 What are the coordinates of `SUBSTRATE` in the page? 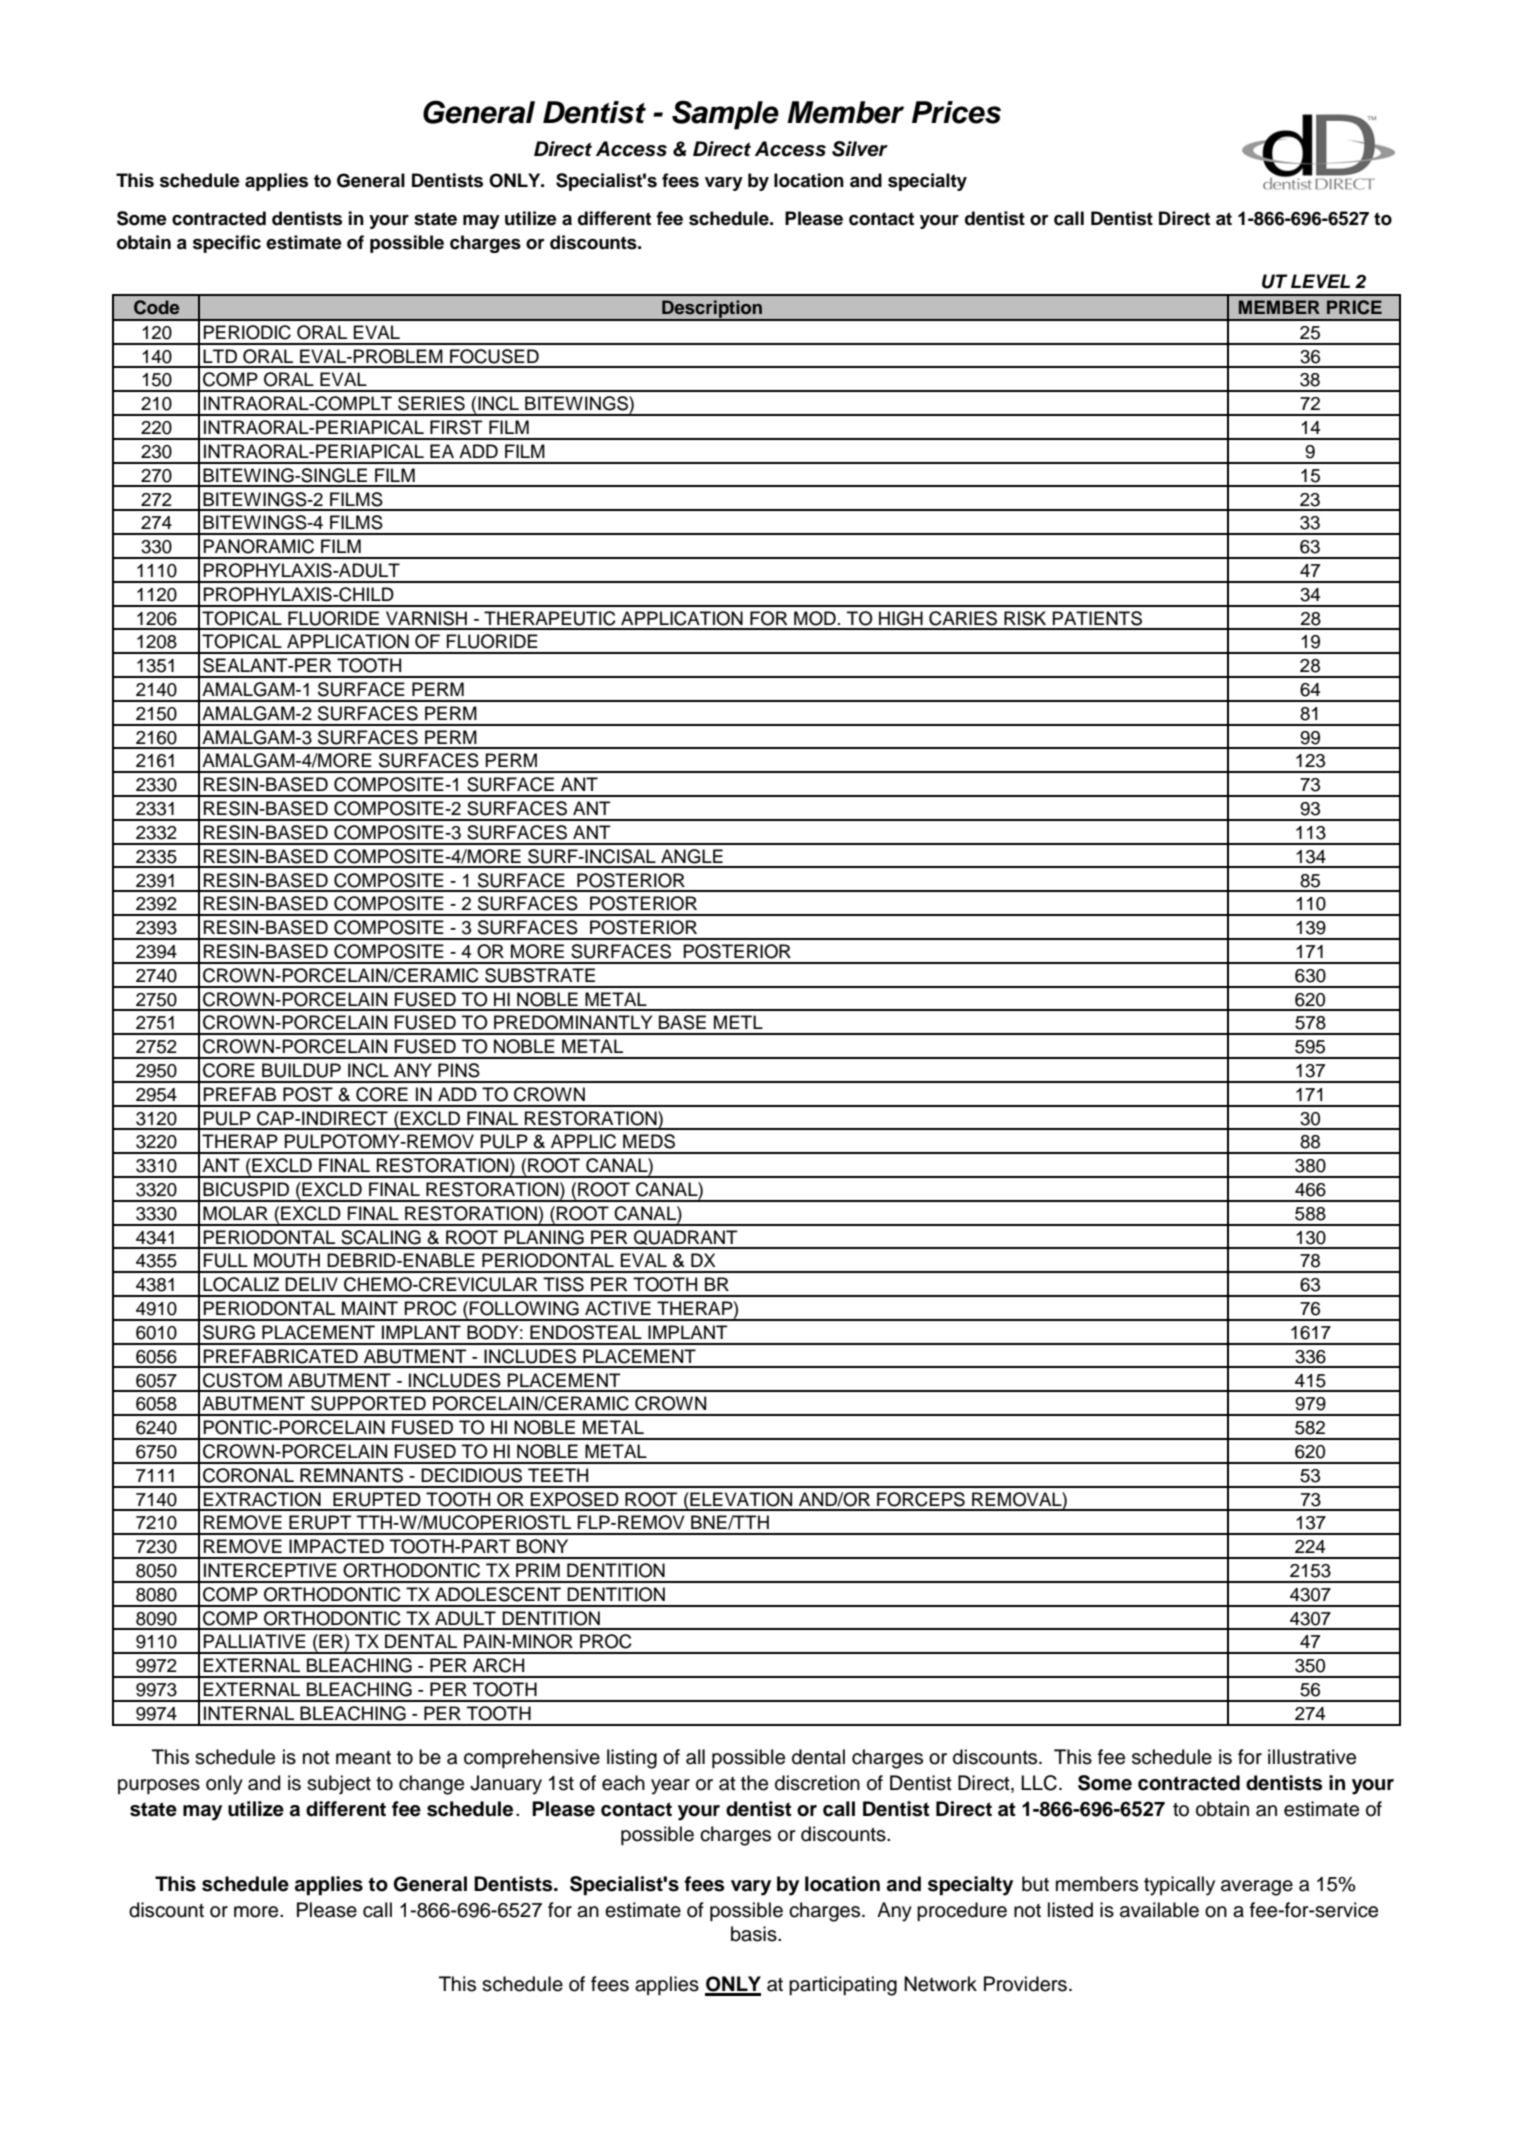 It's located at (540, 975).
